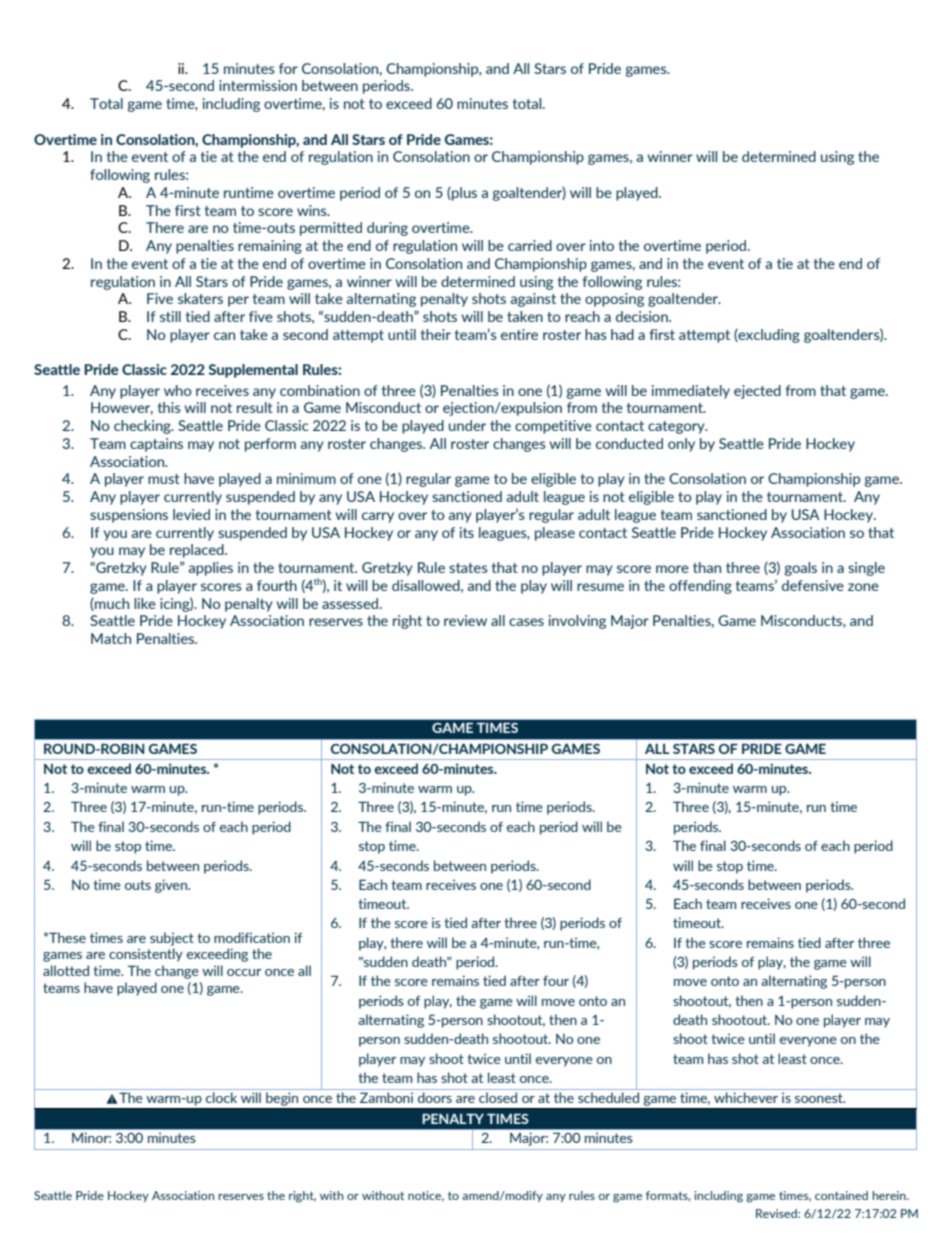  What do you see at coordinates (498, 1097) in the screenshot?
I see `closed` at bounding box center [498, 1097].
